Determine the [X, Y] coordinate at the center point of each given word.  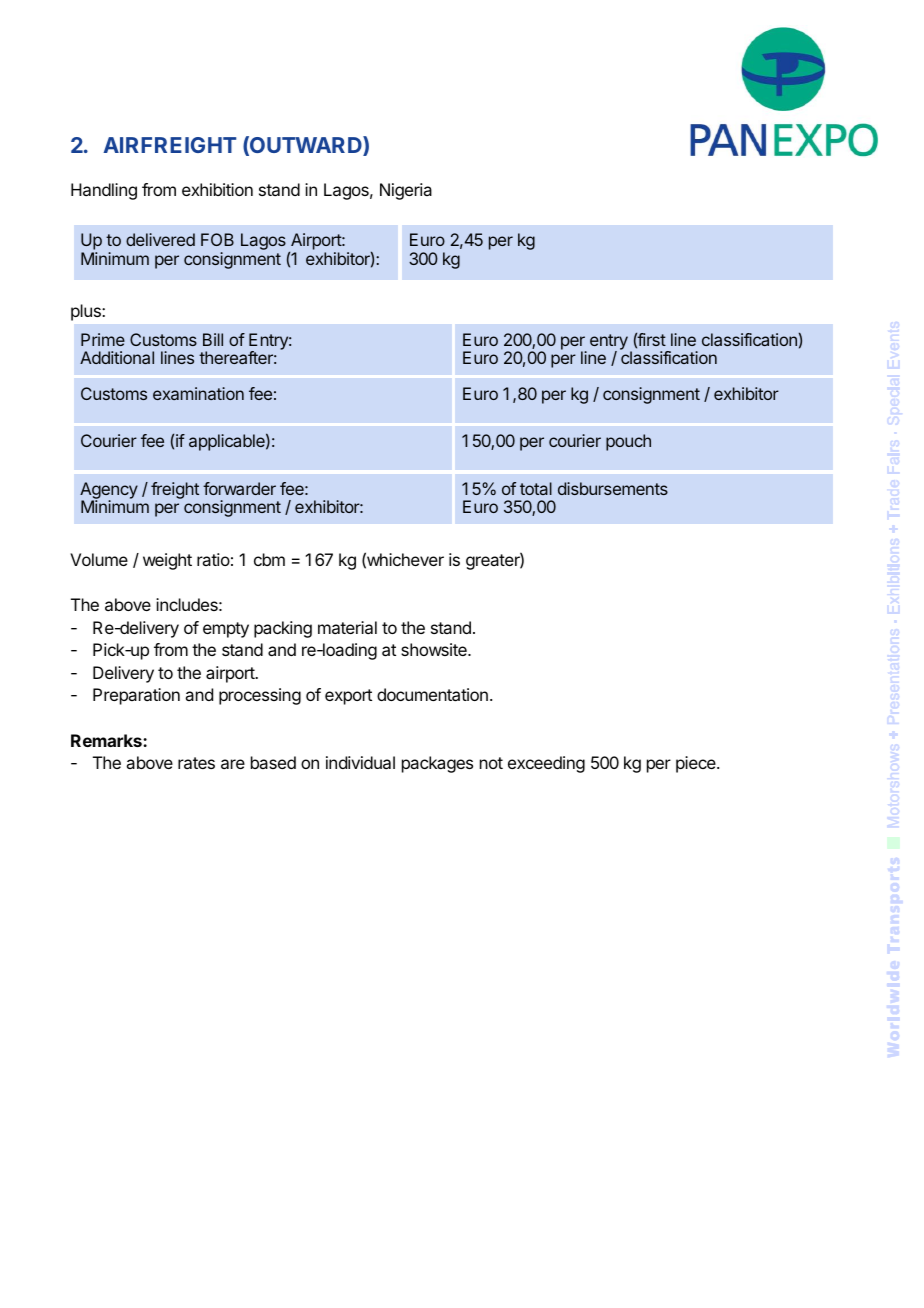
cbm [269, 559]
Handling [104, 191]
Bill [213, 339]
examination [198, 393]
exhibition [217, 189]
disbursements [613, 488]
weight [167, 561]
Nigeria [406, 191]
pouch [628, 442]
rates [196, 763]
